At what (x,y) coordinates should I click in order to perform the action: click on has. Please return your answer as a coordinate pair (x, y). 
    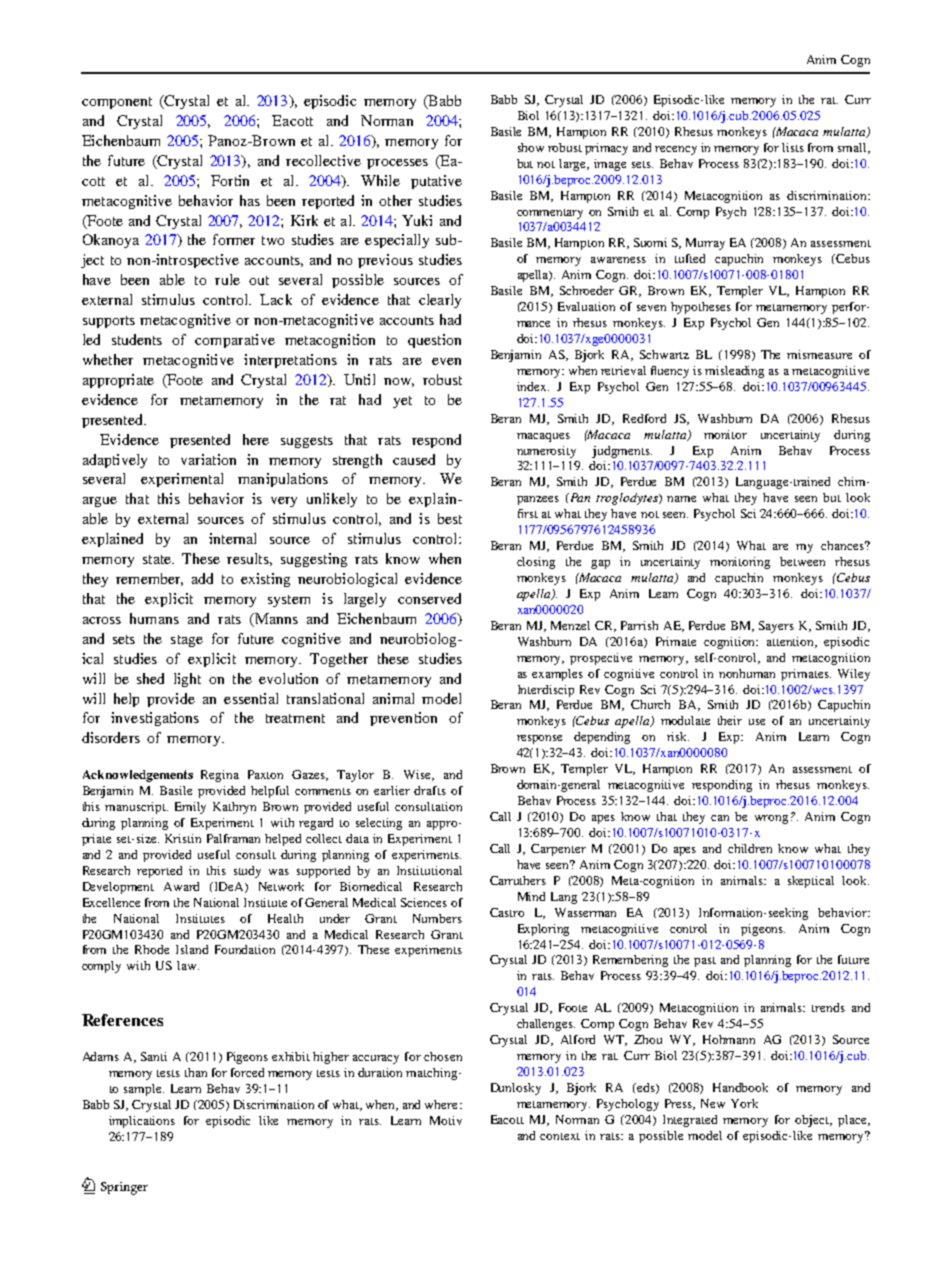
    Looking at the image, I should click on (250, 200).
